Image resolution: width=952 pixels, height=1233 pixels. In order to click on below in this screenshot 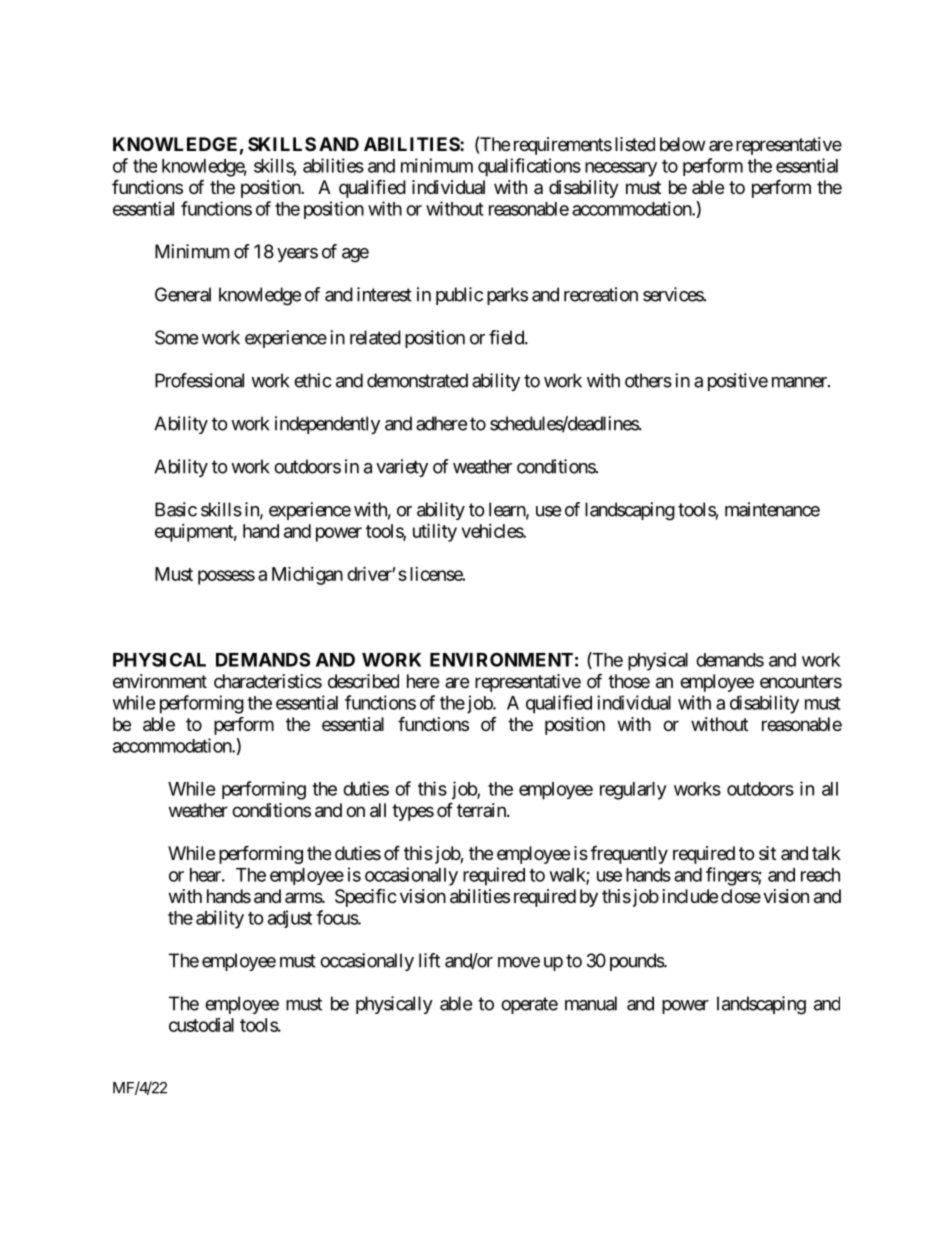, I will do `click(682, 144)`.
